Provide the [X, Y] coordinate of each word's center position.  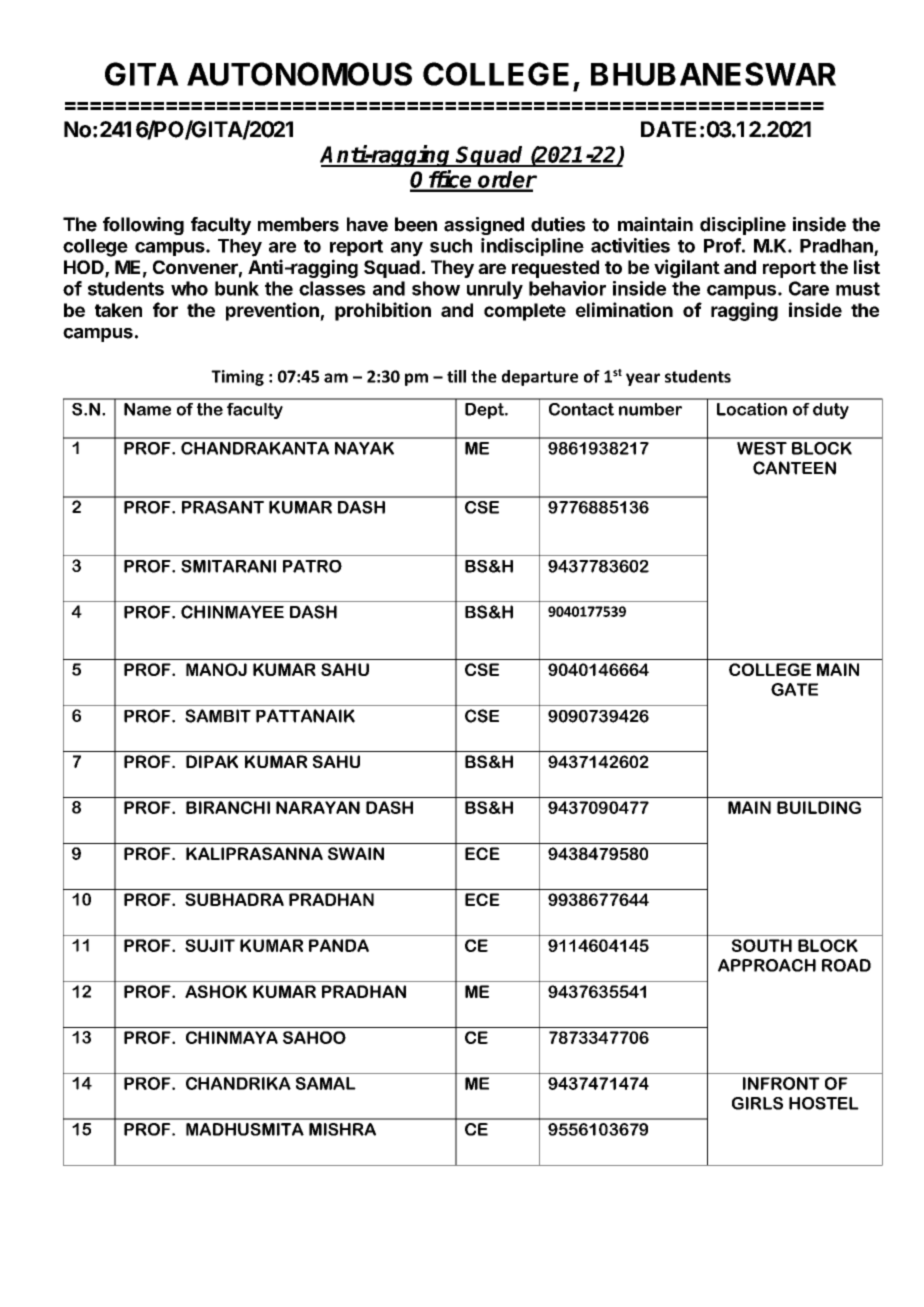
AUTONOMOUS [299, 74]
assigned [484, 226]
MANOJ [216, 669]
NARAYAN [318, 807]
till [456, 376]
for [165, 309]
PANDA [339, 945]
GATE [794, 689]
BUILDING [819, 807]
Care [809, 288]
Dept [486, 411]
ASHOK [216, 991]
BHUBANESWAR [713, 74]
